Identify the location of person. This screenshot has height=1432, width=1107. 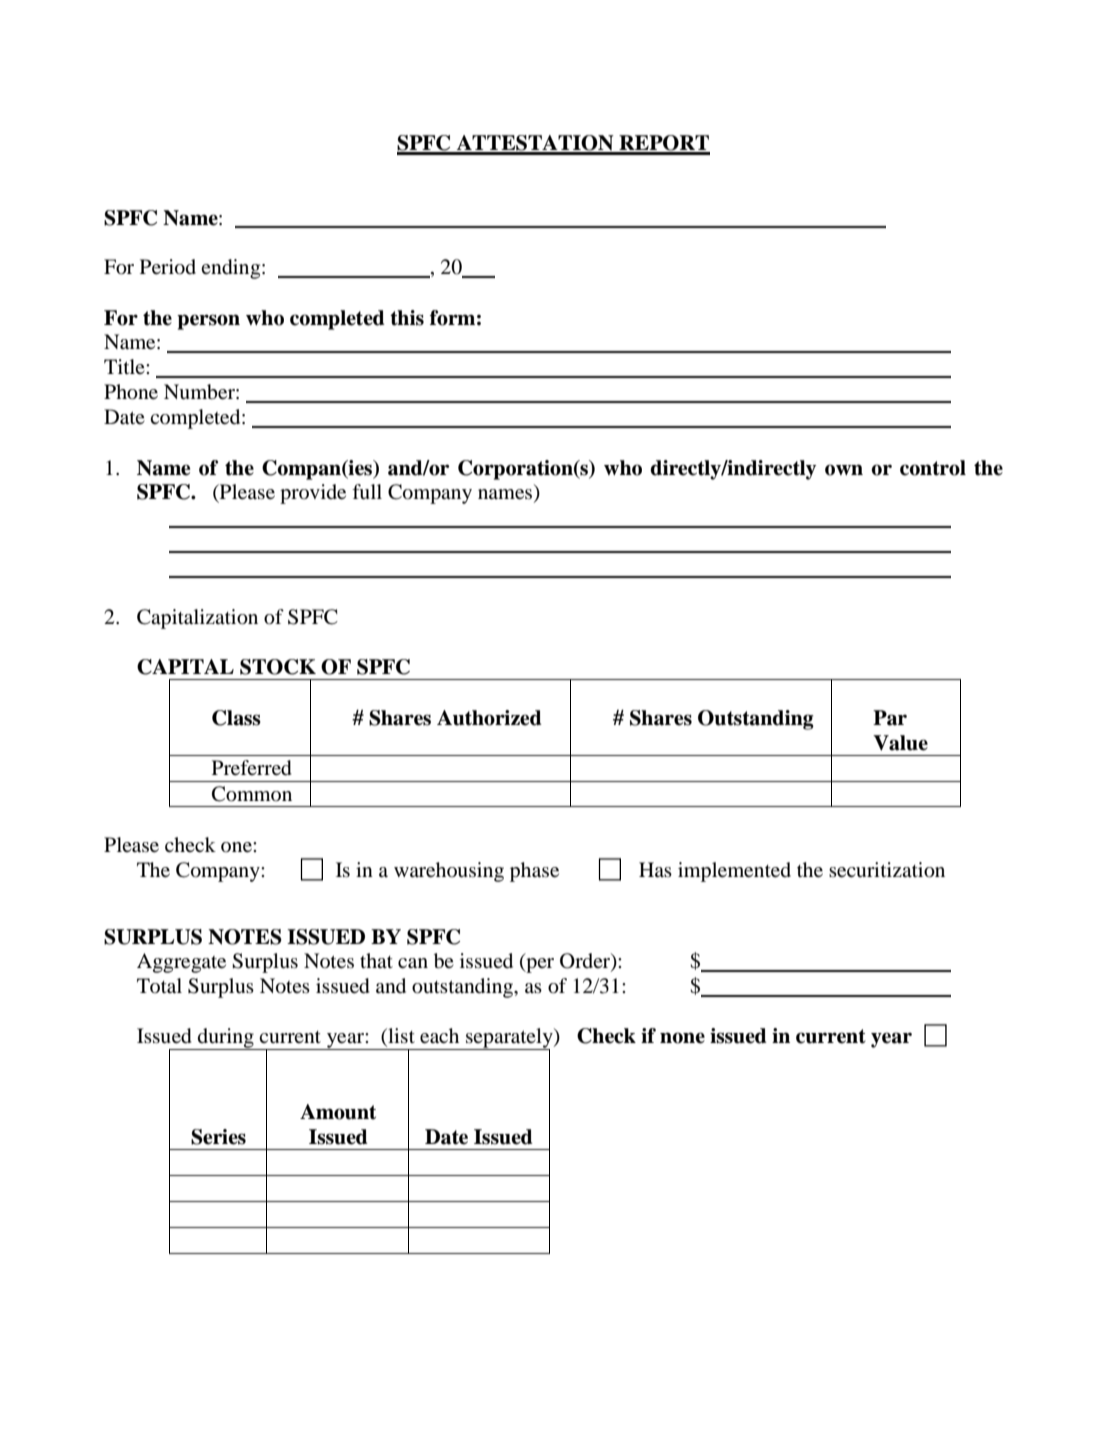
(208, 322).
